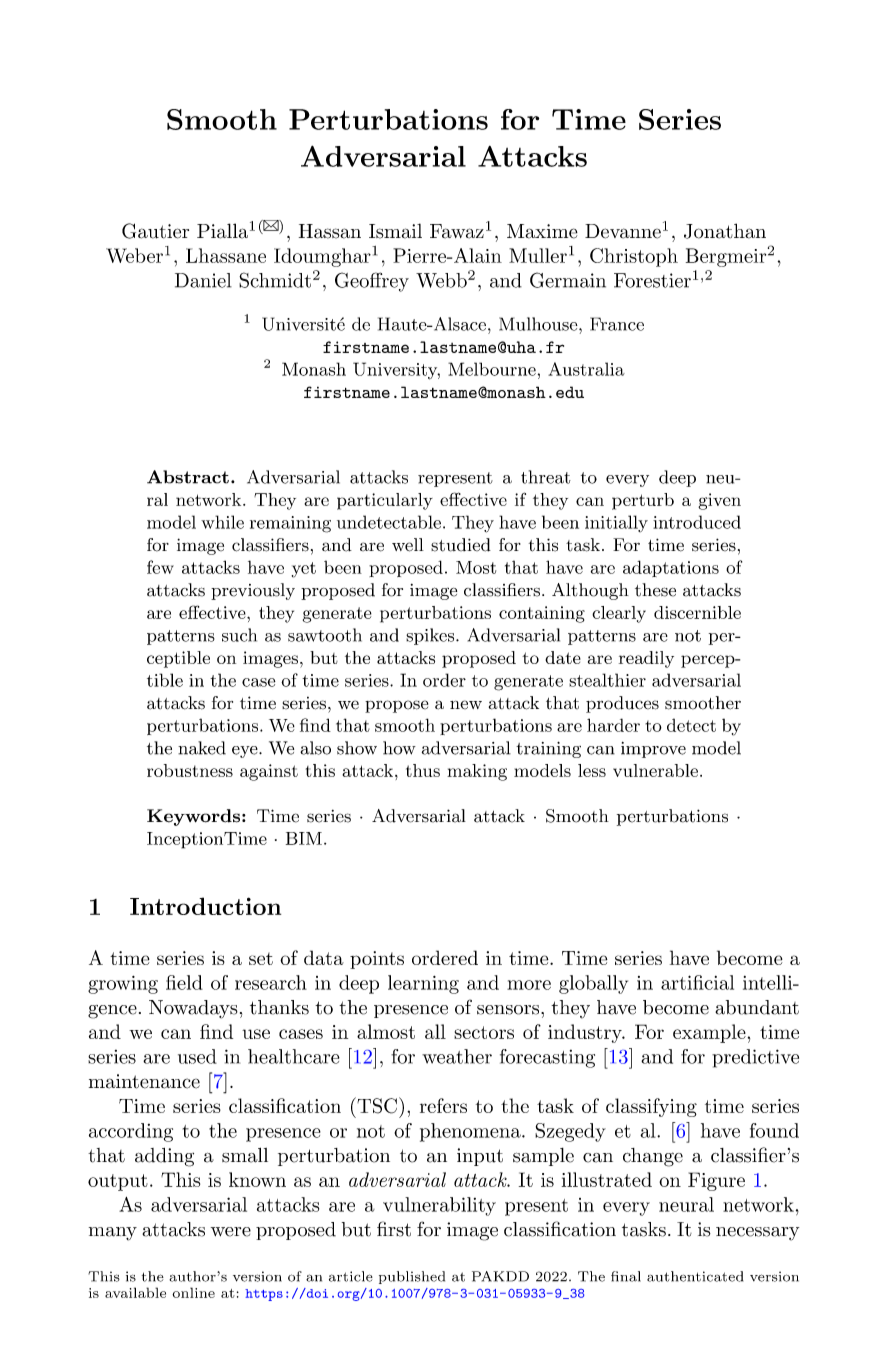  Describe the element at coordinates (190, 770) in the page. I see `robustness` at that location.
